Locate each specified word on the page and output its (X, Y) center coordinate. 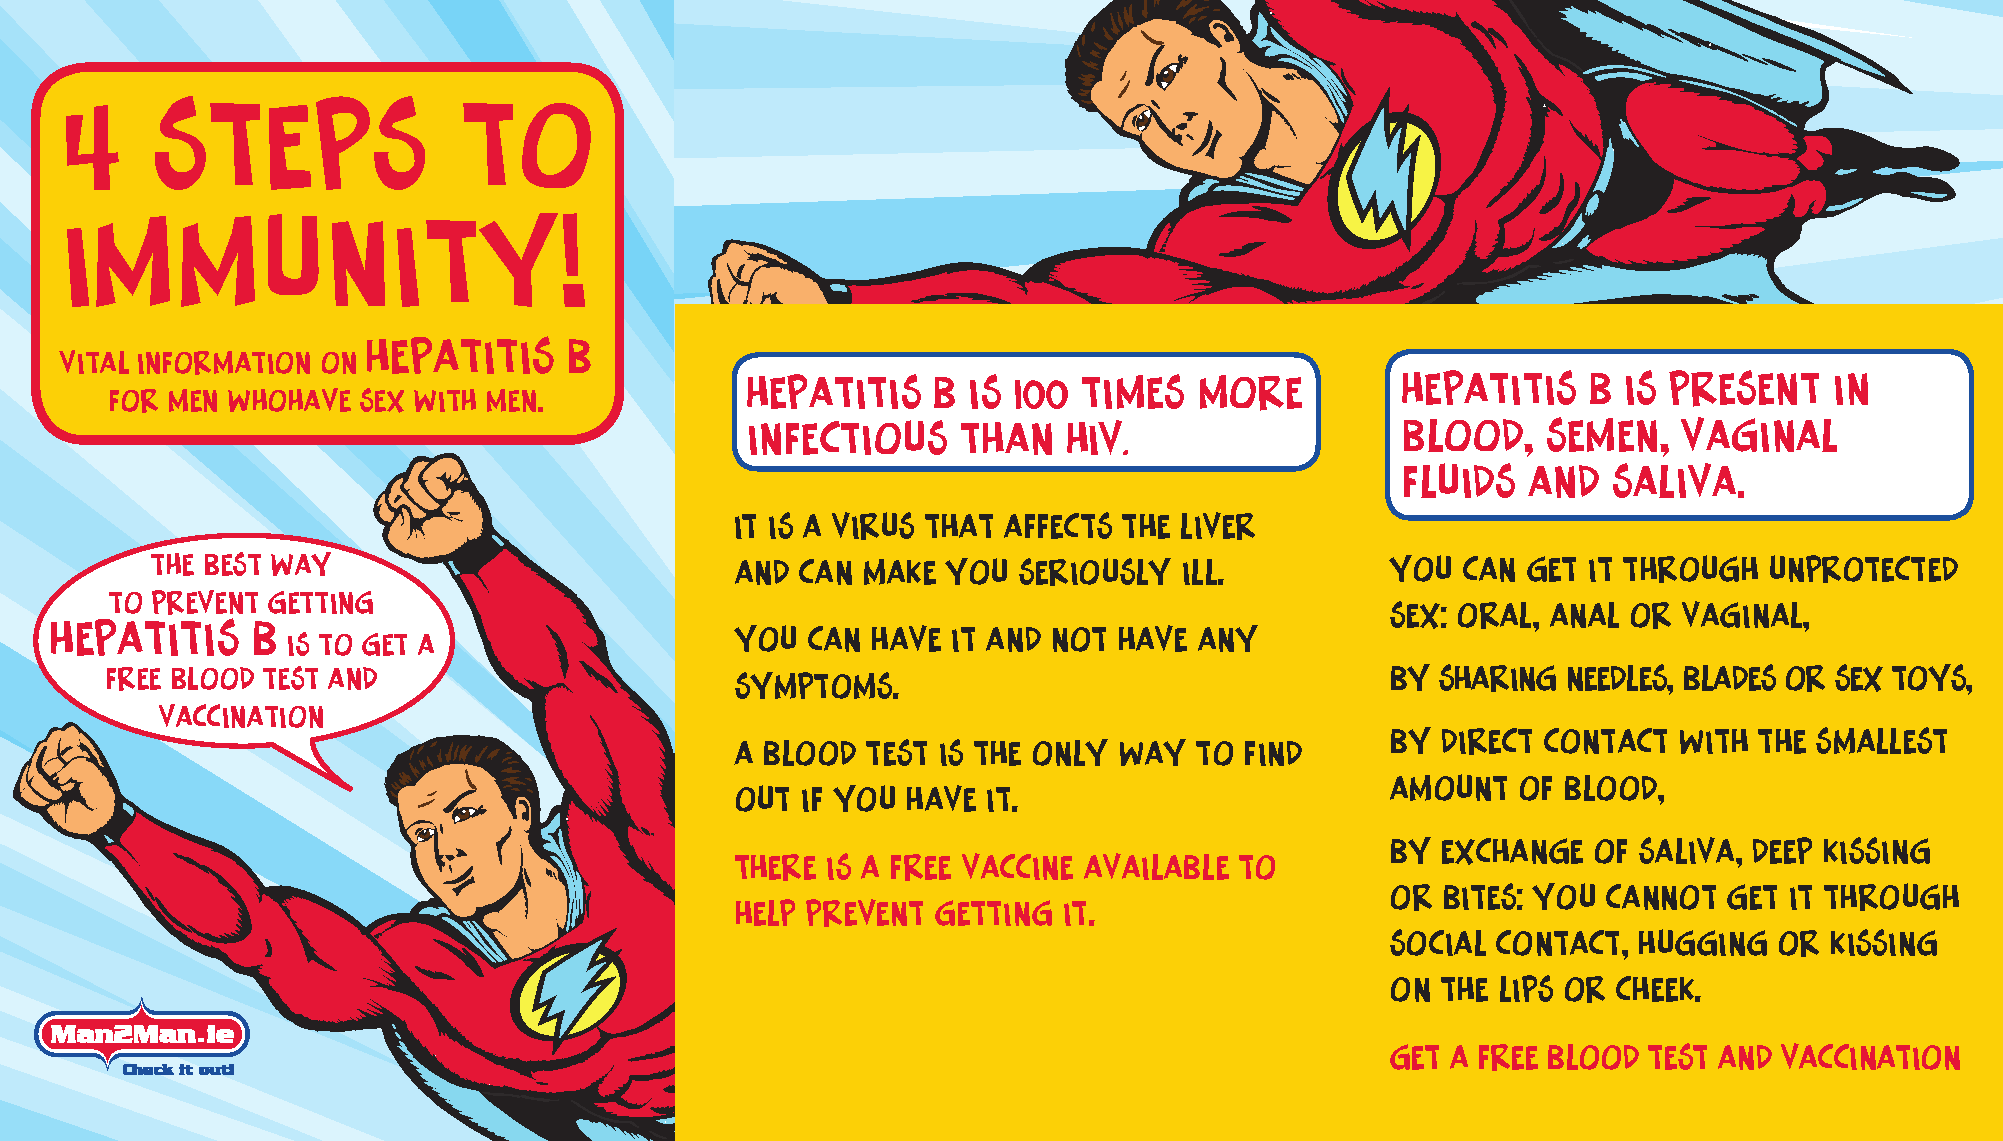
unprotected (1864, 569)
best (233, 564)
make (900, 572)
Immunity (312, 260)
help (765, 912)
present (1744, 388)
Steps (290, 143)
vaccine (1017, 866)
